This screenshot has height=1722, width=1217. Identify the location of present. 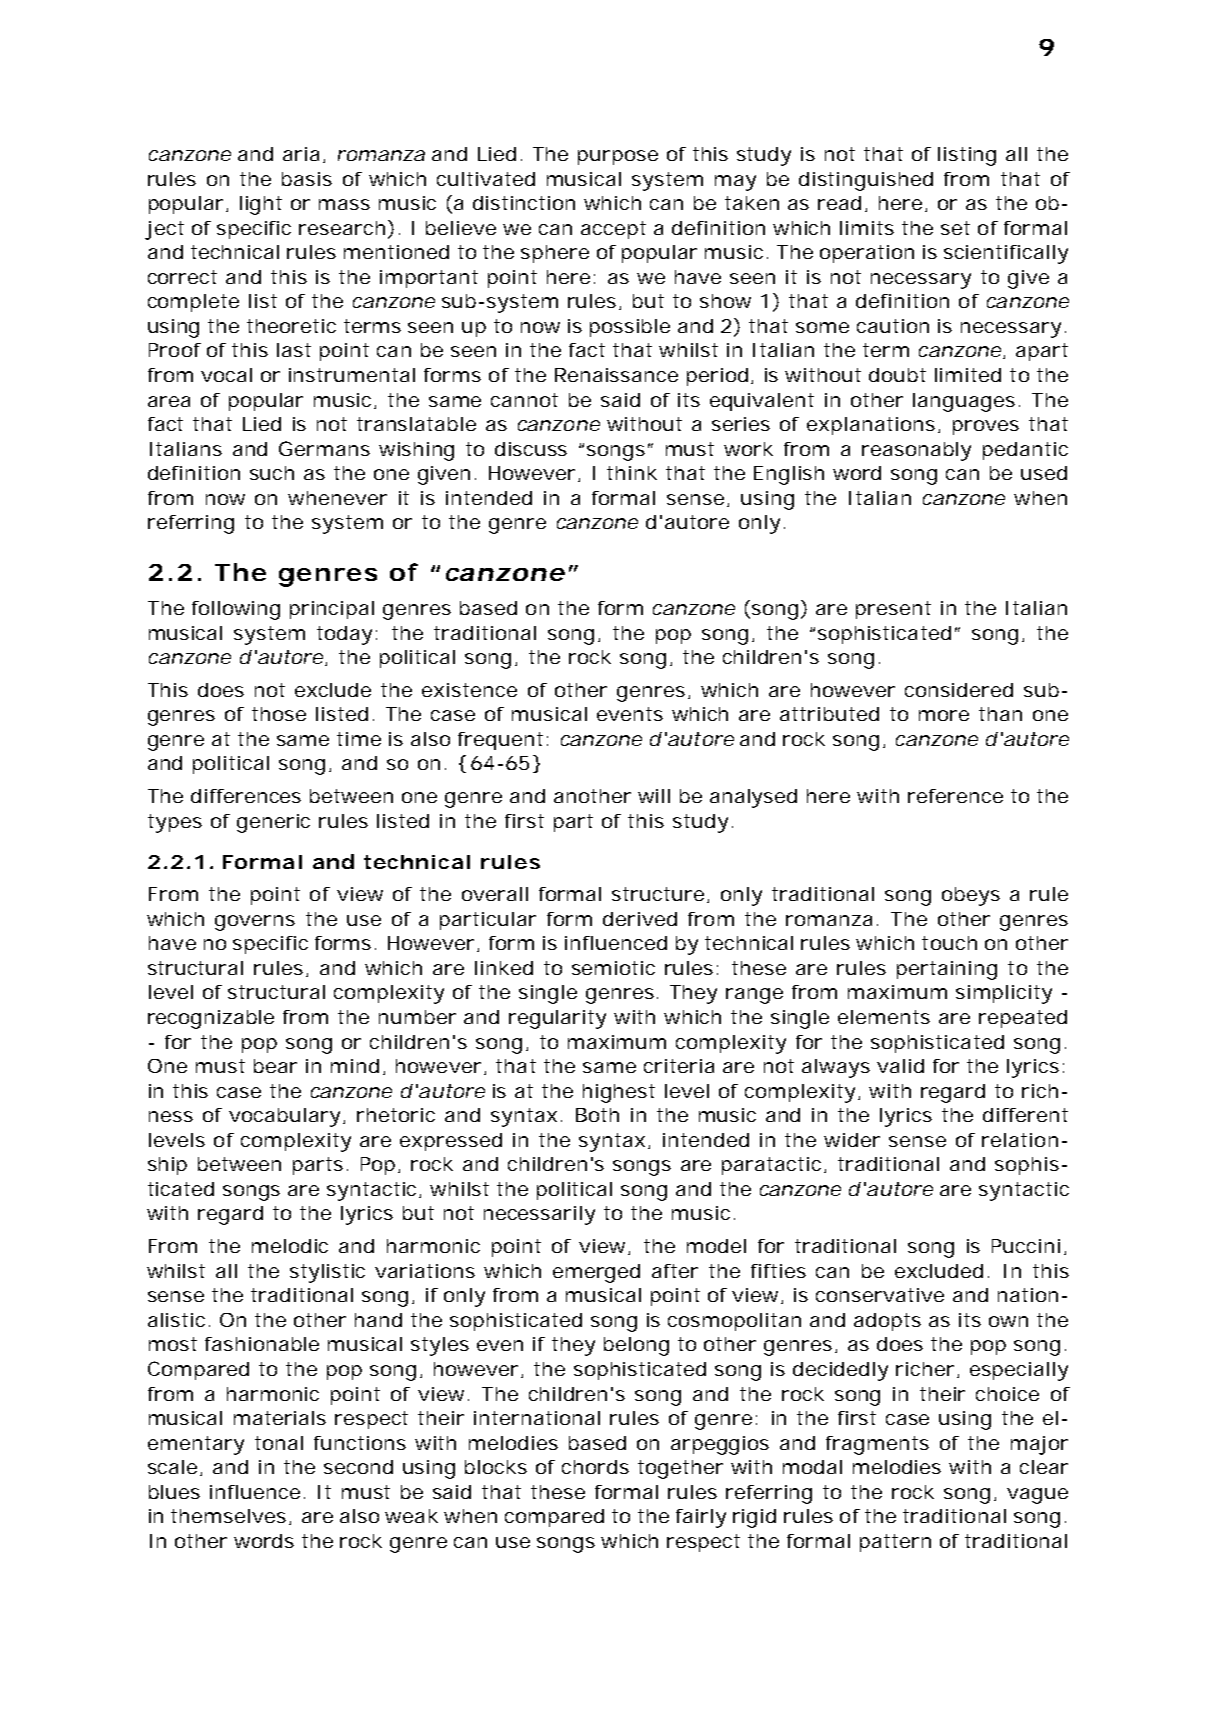
(893, 610).
